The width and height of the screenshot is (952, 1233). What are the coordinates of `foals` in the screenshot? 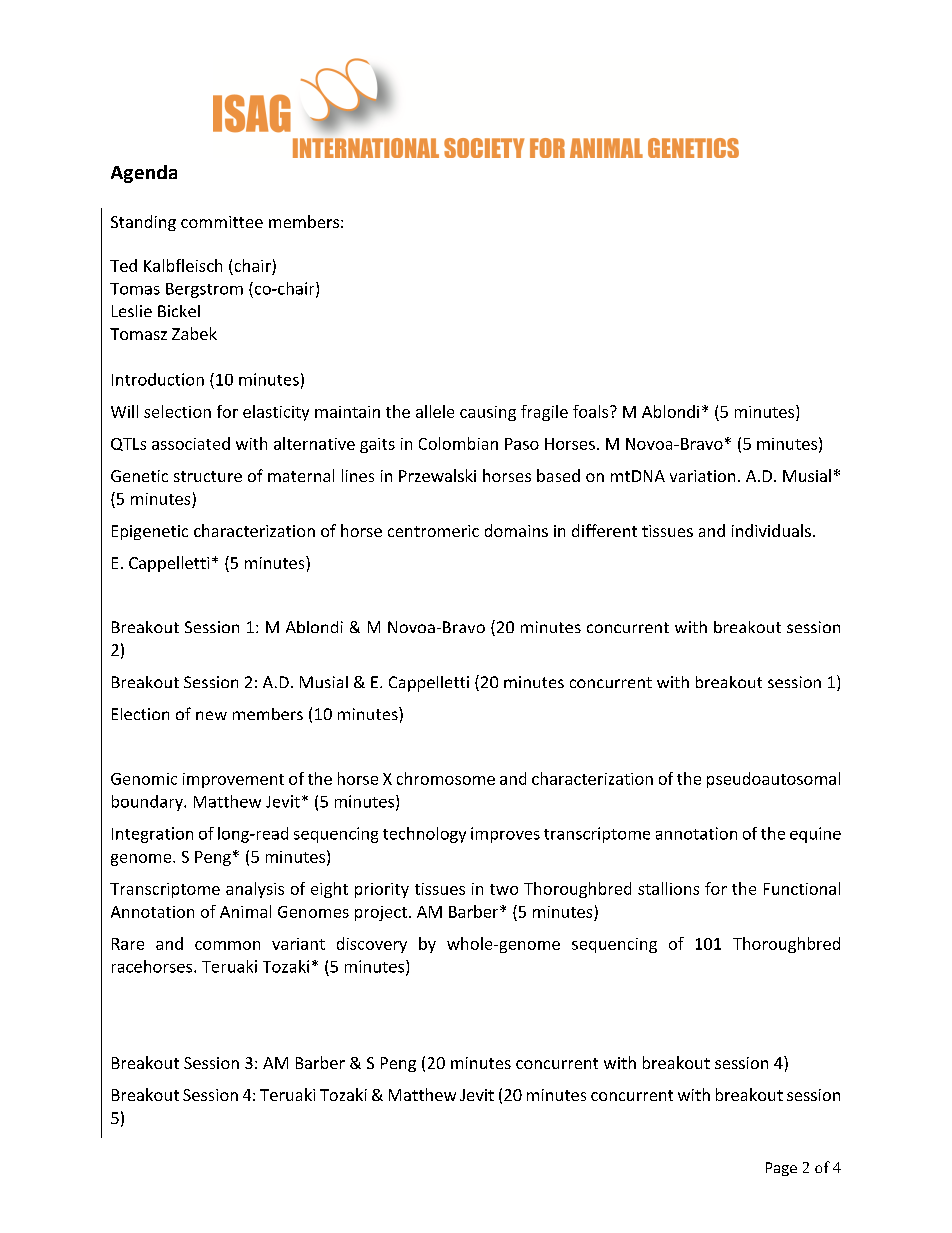 It's located at (590, 411).
